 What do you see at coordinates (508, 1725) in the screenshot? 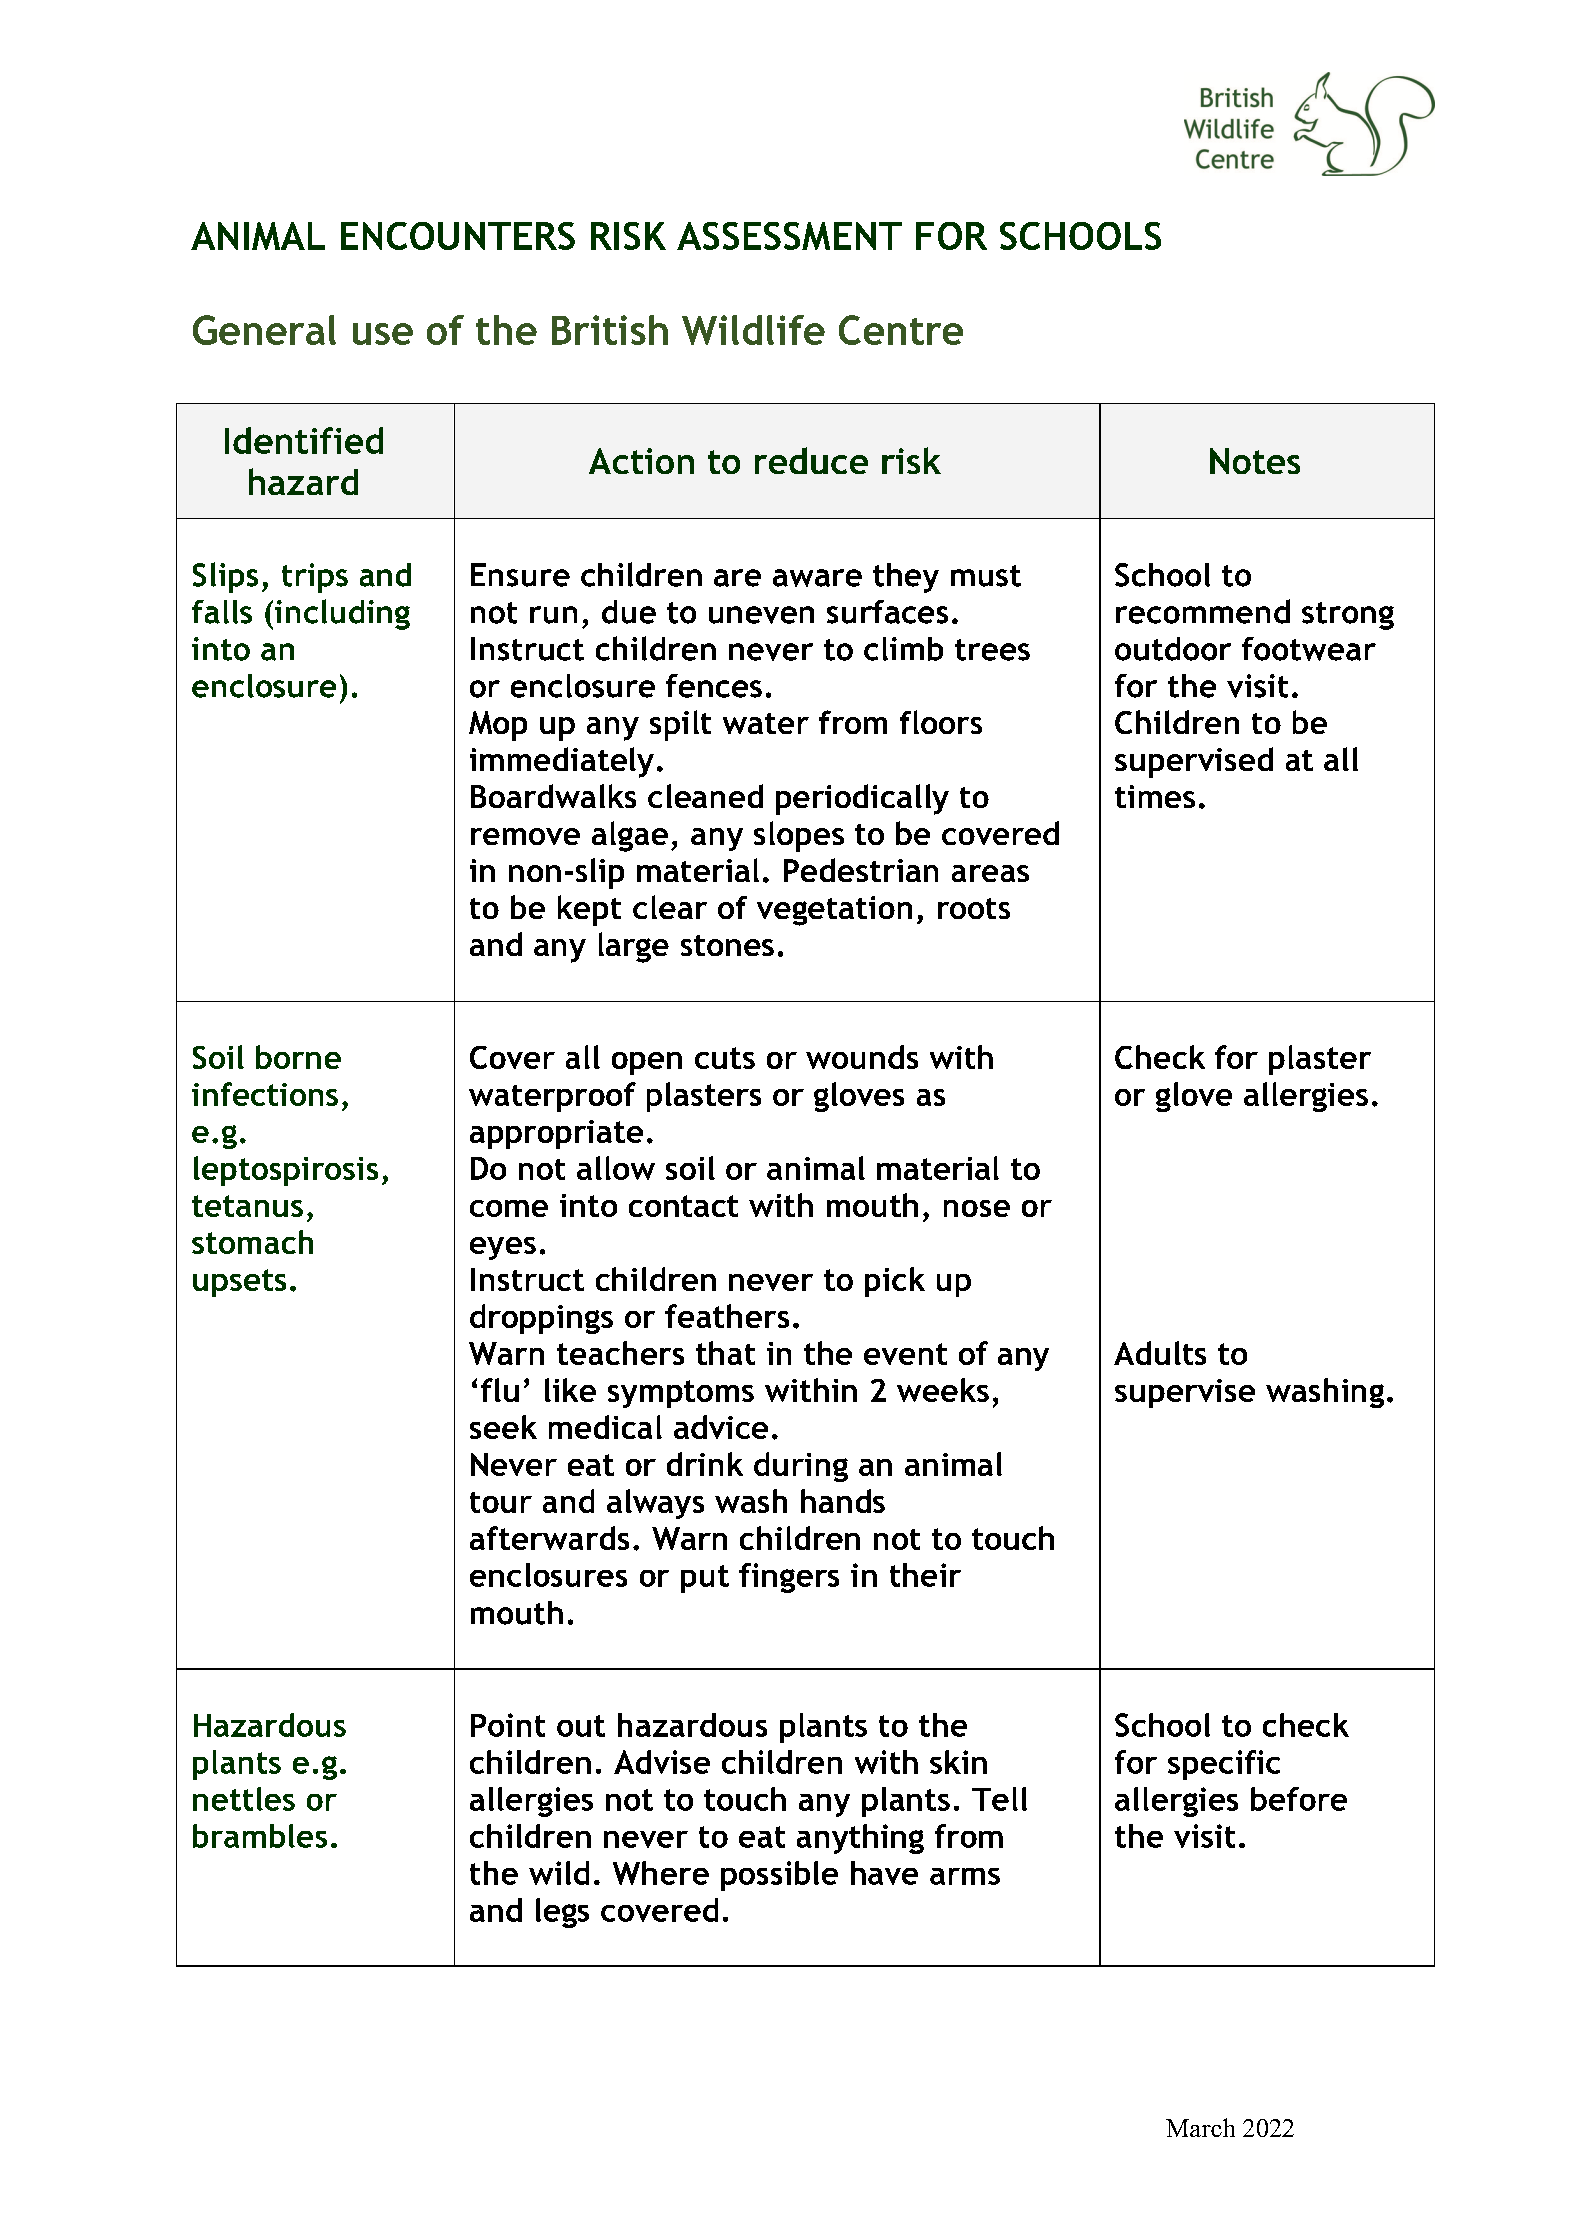
I see `Point` at bounding box center [508, 1725].
